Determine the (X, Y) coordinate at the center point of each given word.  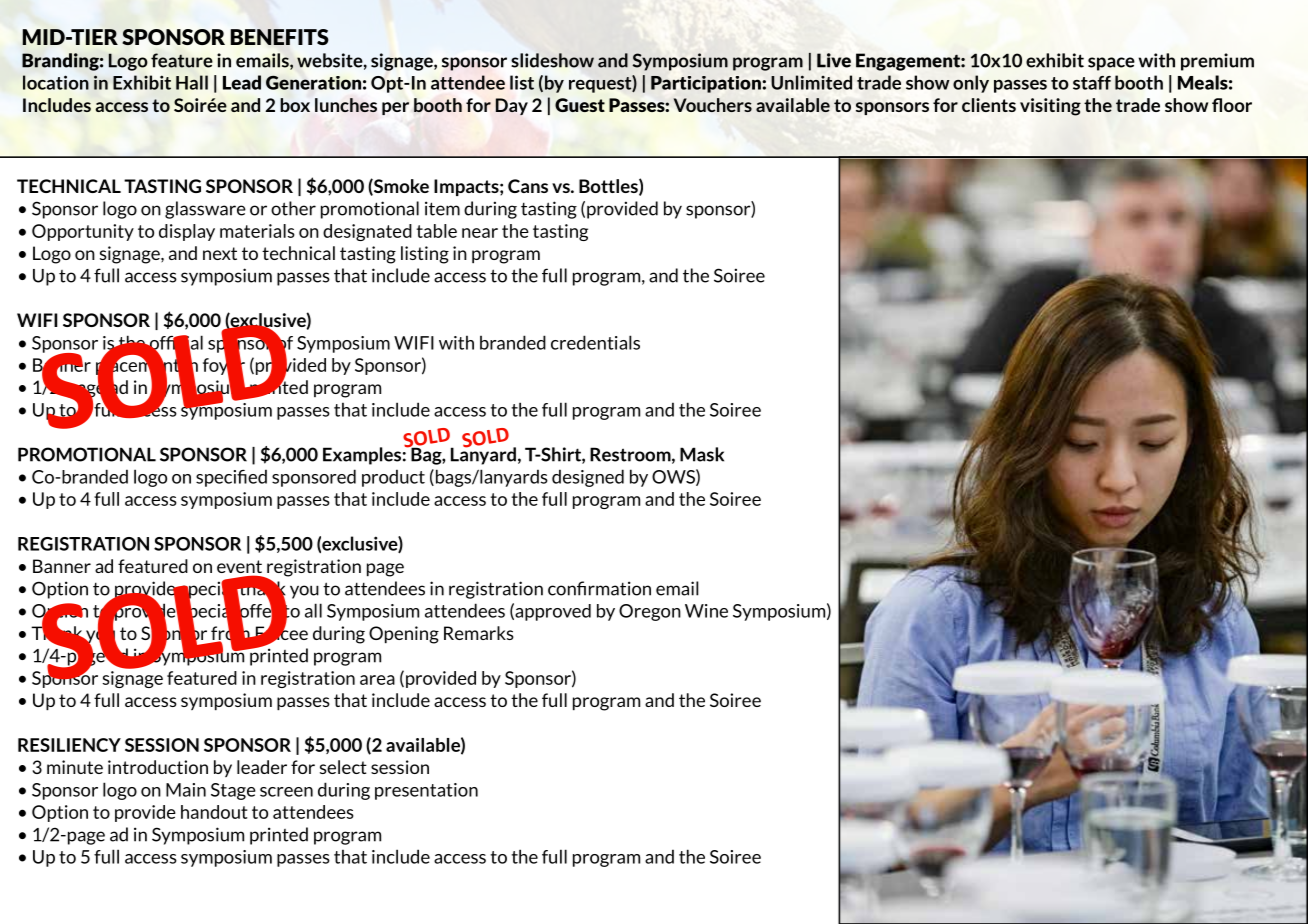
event (239, 568)
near (480, 233)
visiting (1050, 107)
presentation (426, 791)
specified (231, 478)
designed (588, 478)
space (1111, 64)
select (343, 767)
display (187, 232)
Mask (702, 454)
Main (186, 790)
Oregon (650, 612)
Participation (706, 84)
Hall (192, 82)
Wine (706, 611)
